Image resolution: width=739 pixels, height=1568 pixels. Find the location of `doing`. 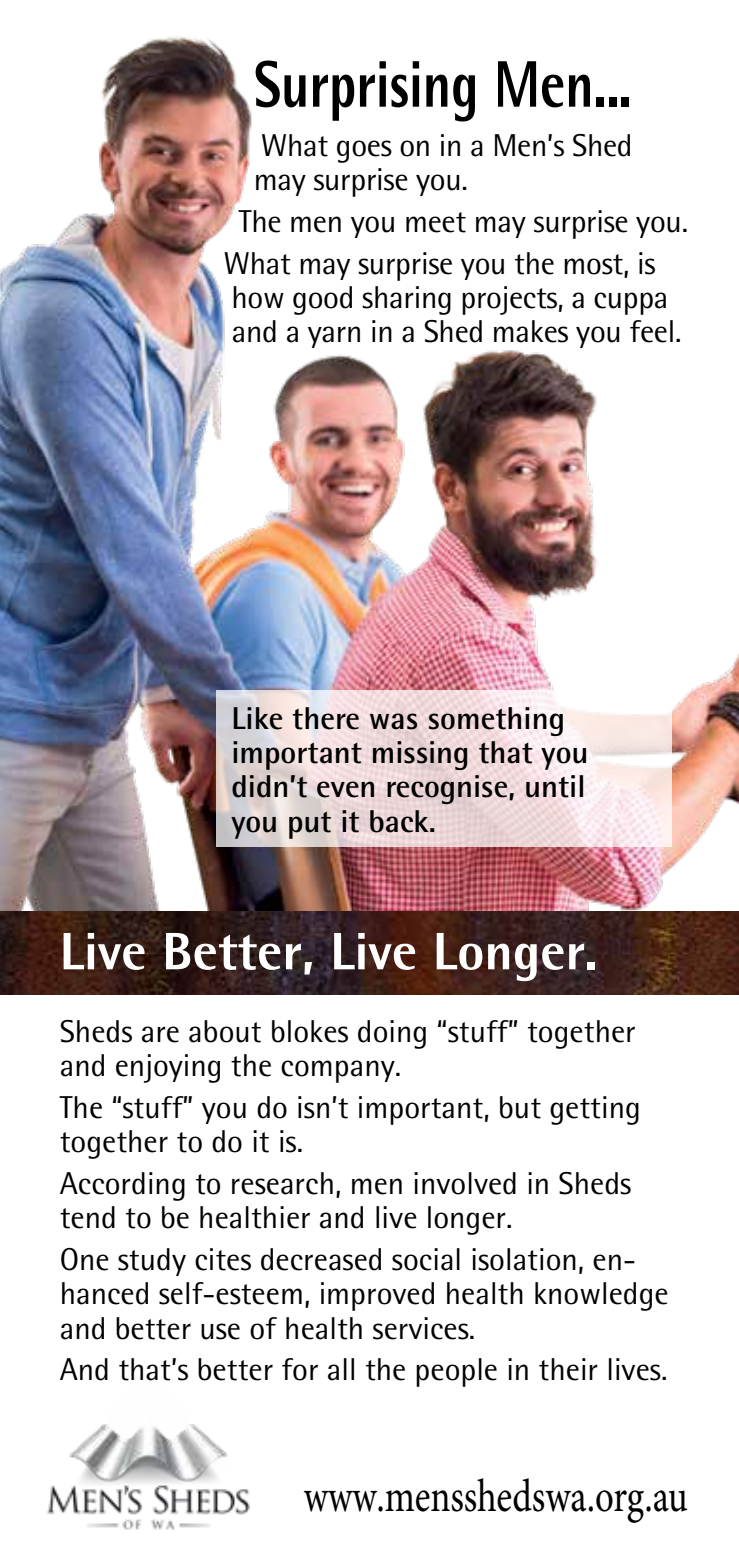

doing is located at coordinates (392, 1034).
